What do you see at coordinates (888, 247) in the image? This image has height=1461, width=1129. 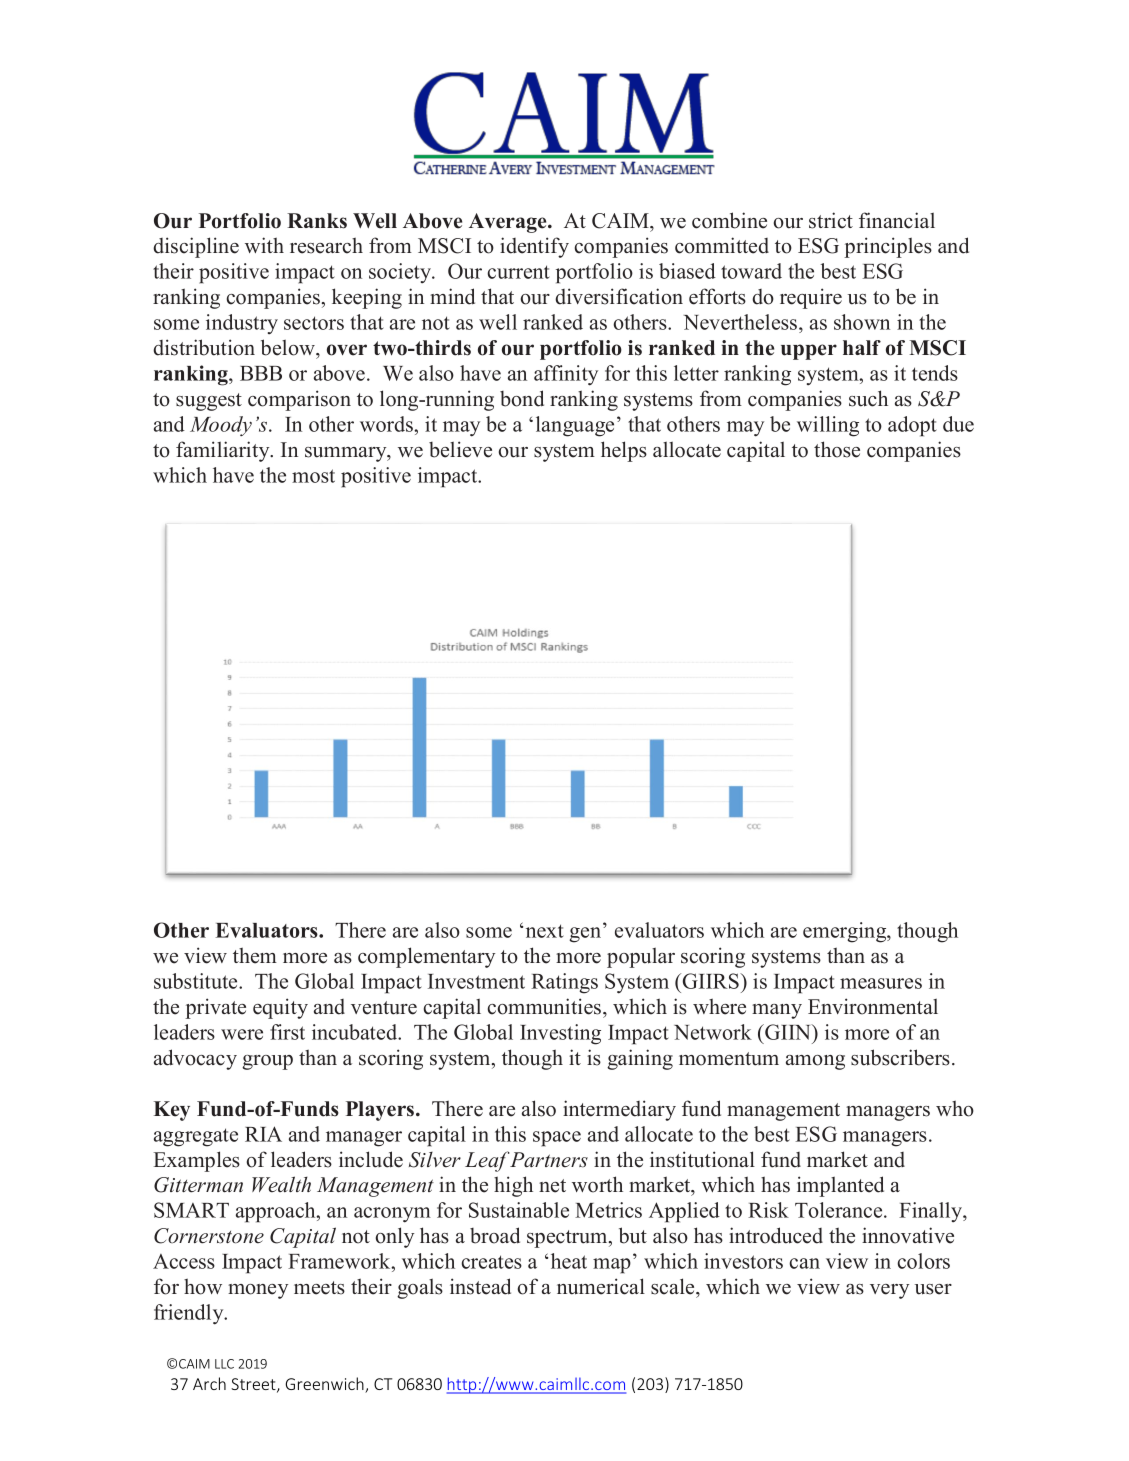 I see `principles` at bounding box center [888, 247].
